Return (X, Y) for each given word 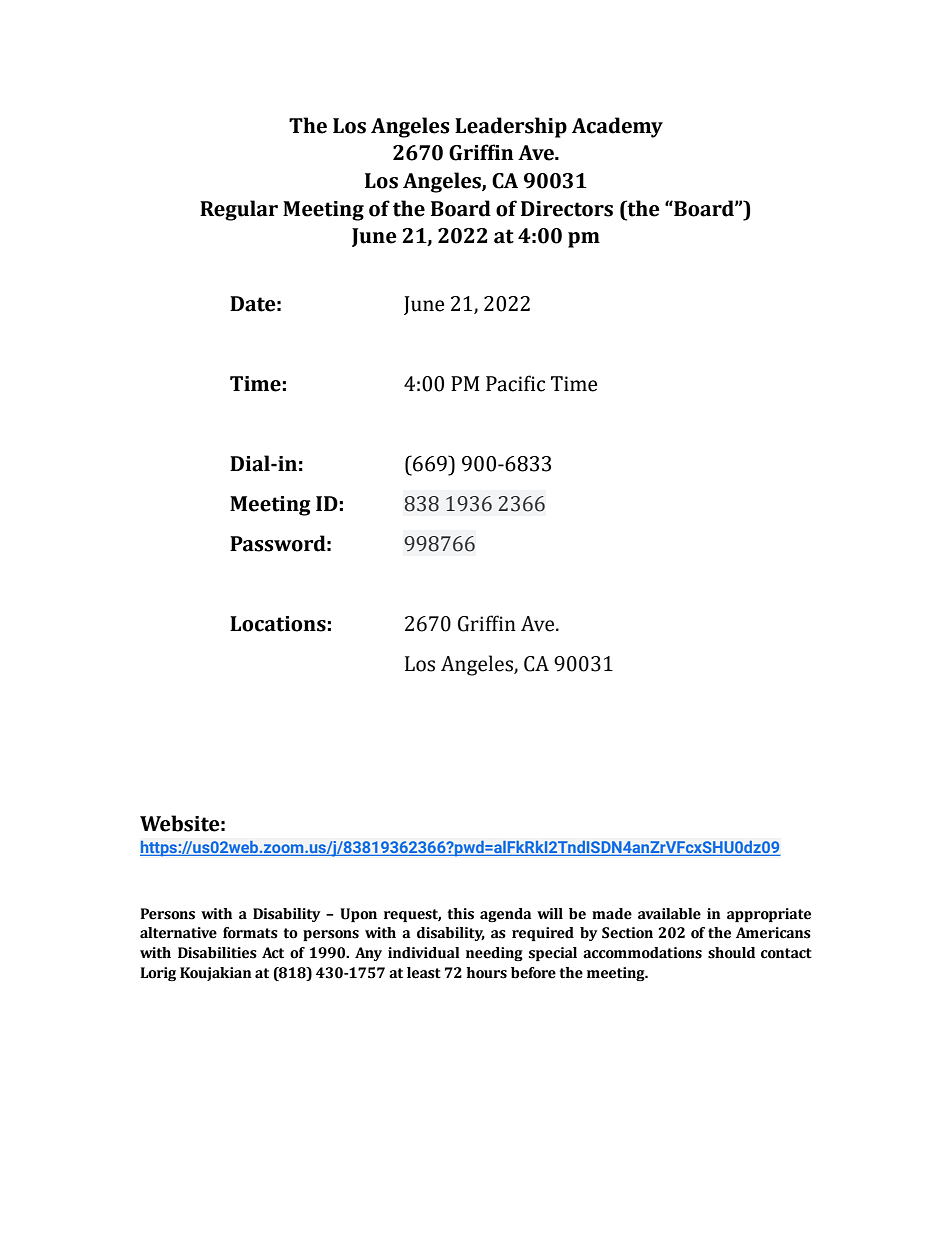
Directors (567, 209)
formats (250, 933)
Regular (239, 210)
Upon (358, 915)
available (669, 914)
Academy (617, 127)
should (731, 953)
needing (494, 954)
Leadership (511, 127)
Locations (278, 624)
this (460, 914)
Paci (505, 384)
